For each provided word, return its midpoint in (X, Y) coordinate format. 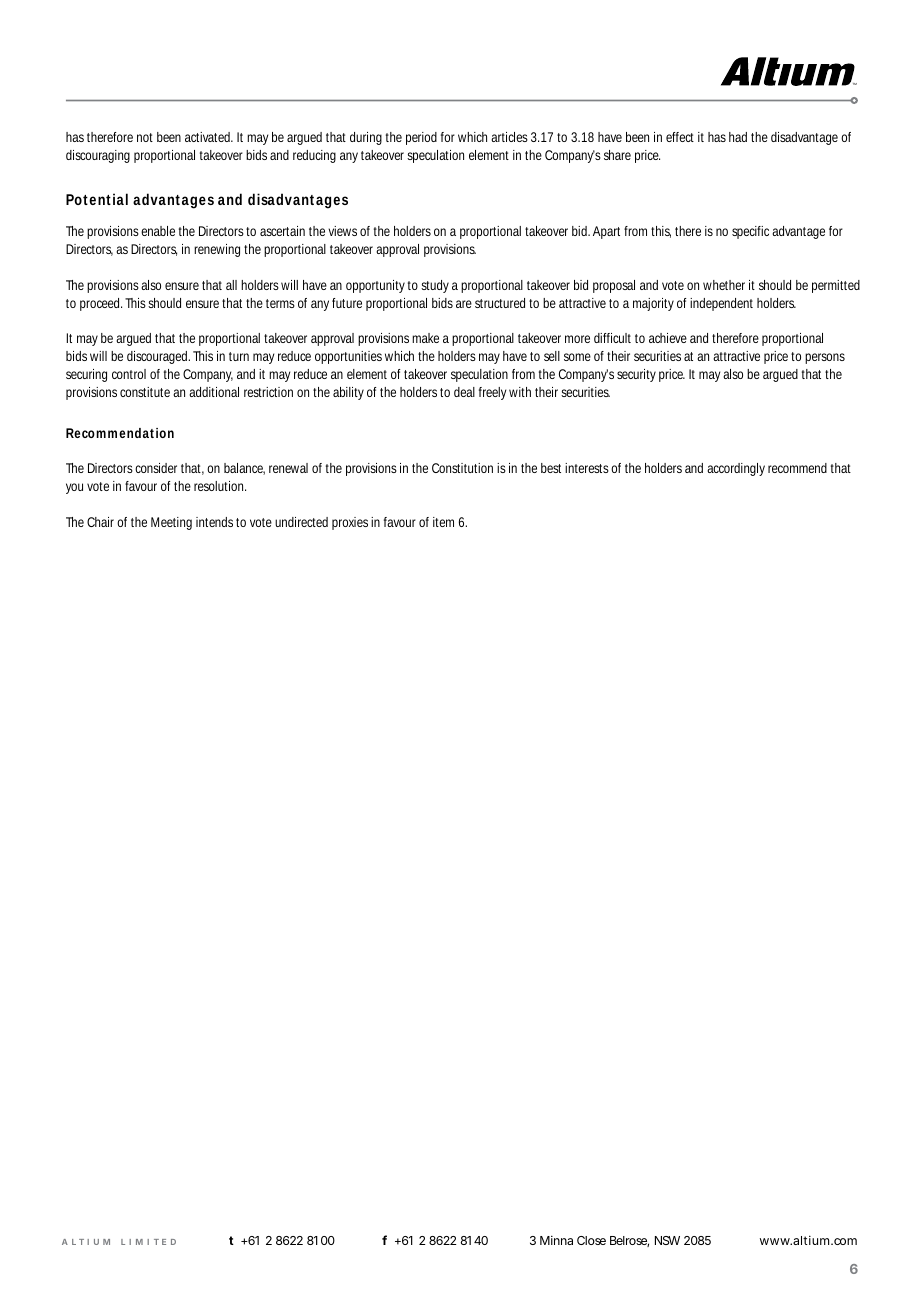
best (551, 468)
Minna (556, 1240)
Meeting (171, 523)
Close (591, 1240)
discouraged (158, 357)
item (443, 522)
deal (464, 392)
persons (825, 358)
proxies (350, 523)
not (145, 137)
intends (214, 522)
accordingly (736, 469)
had (738, 137)
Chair (100, 522)
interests (587, 468)
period (421, 138)
